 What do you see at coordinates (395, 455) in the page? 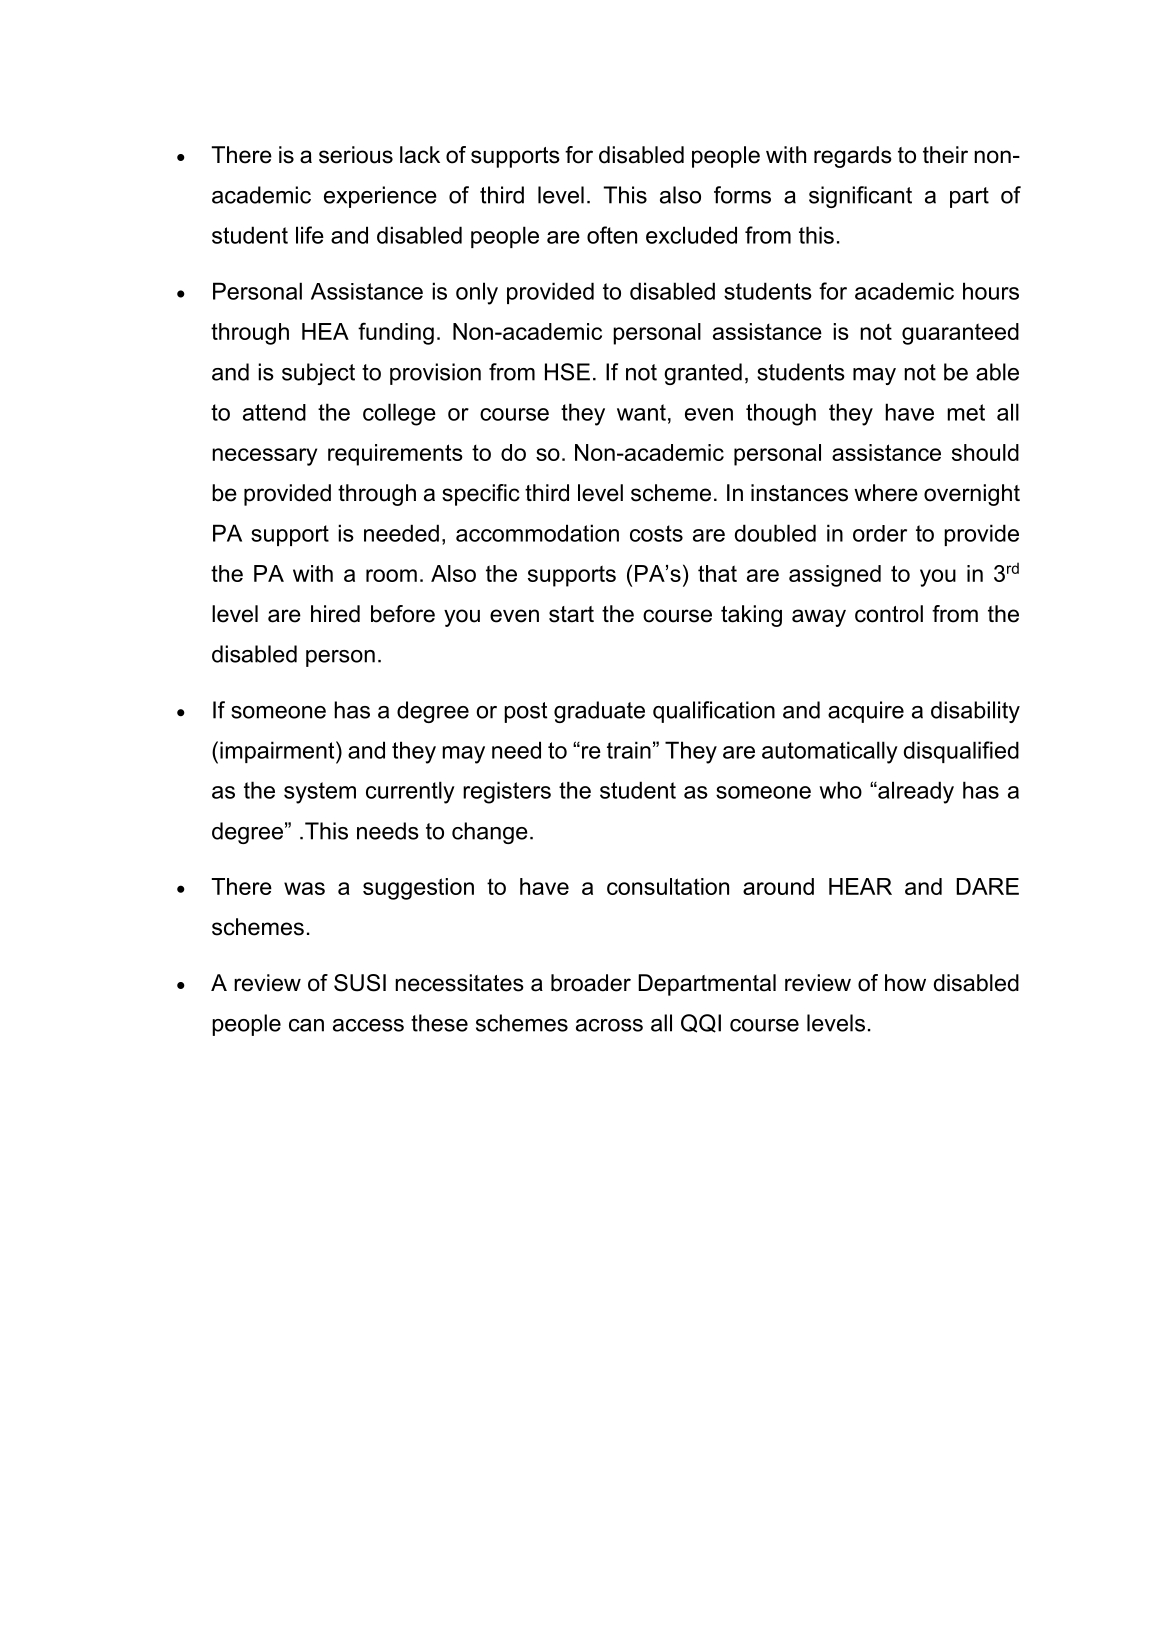
I see `requirements` at bounding box center [395, 455].
